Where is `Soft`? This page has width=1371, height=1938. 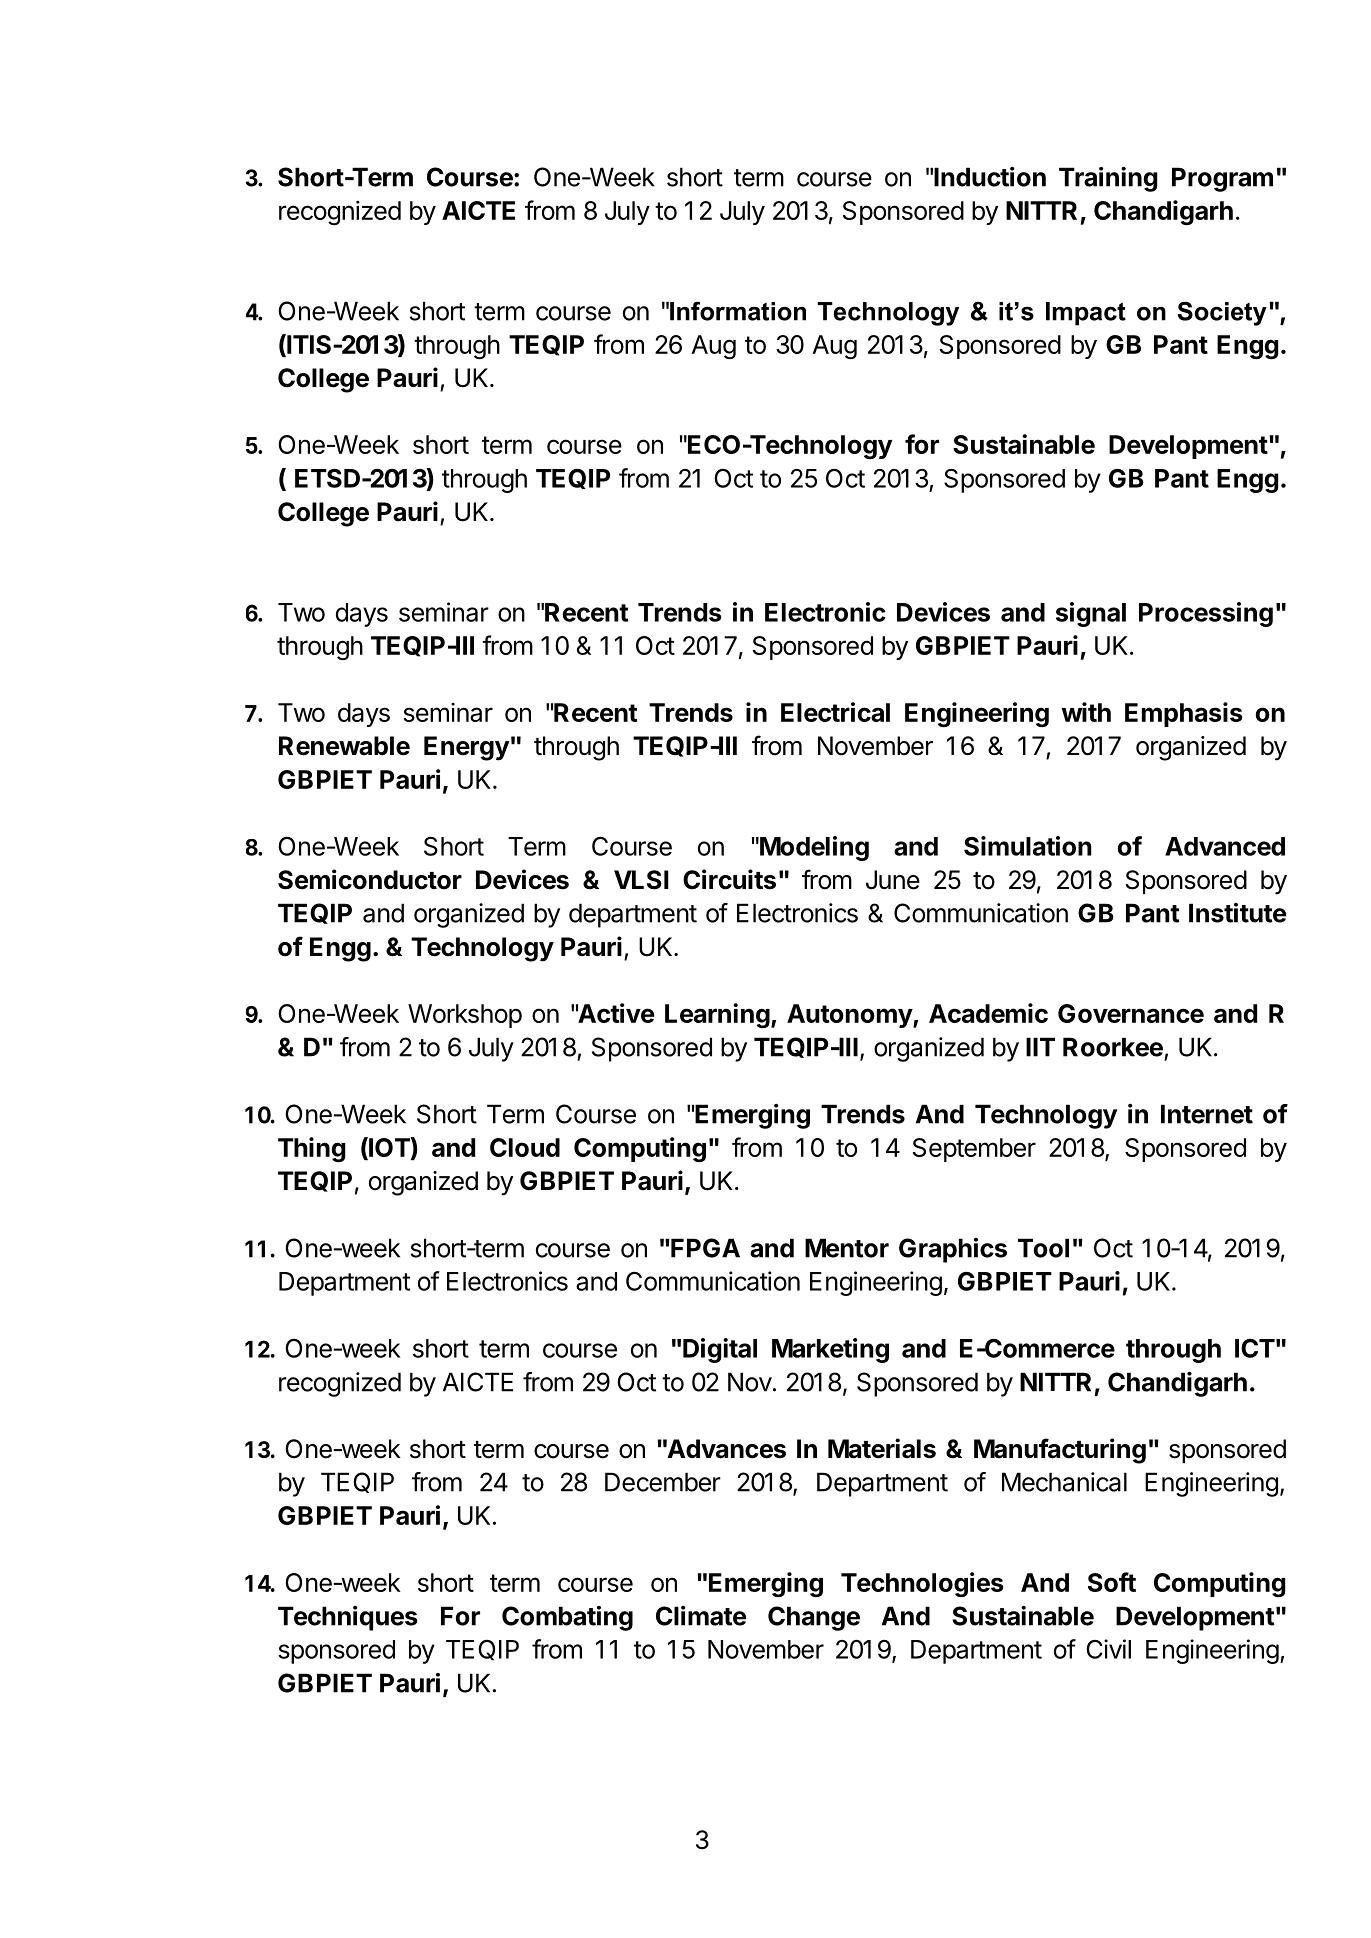 Soft is located at coordinates (1112, 1582).
